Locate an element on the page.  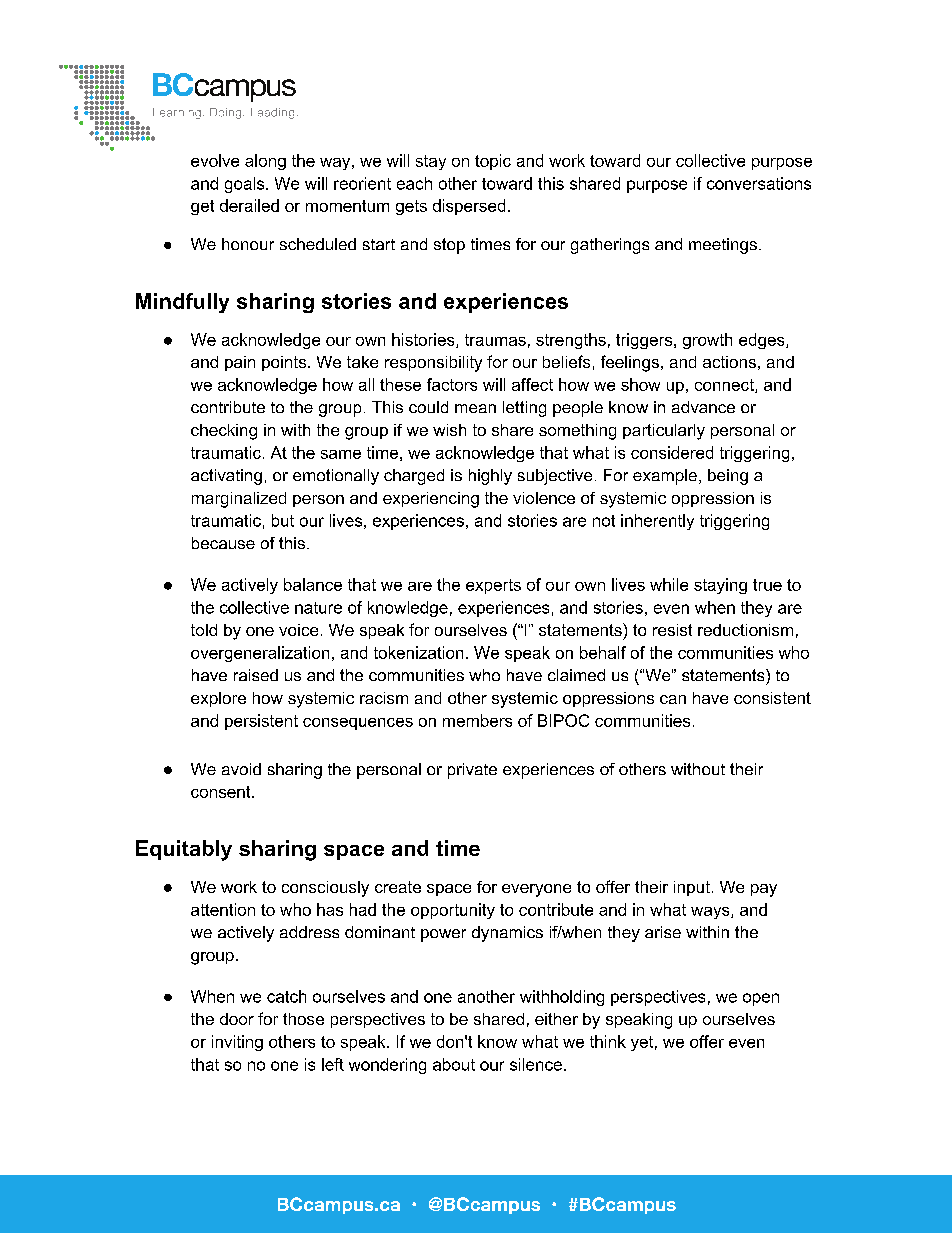
voice is located at coordinates (298, 630).
